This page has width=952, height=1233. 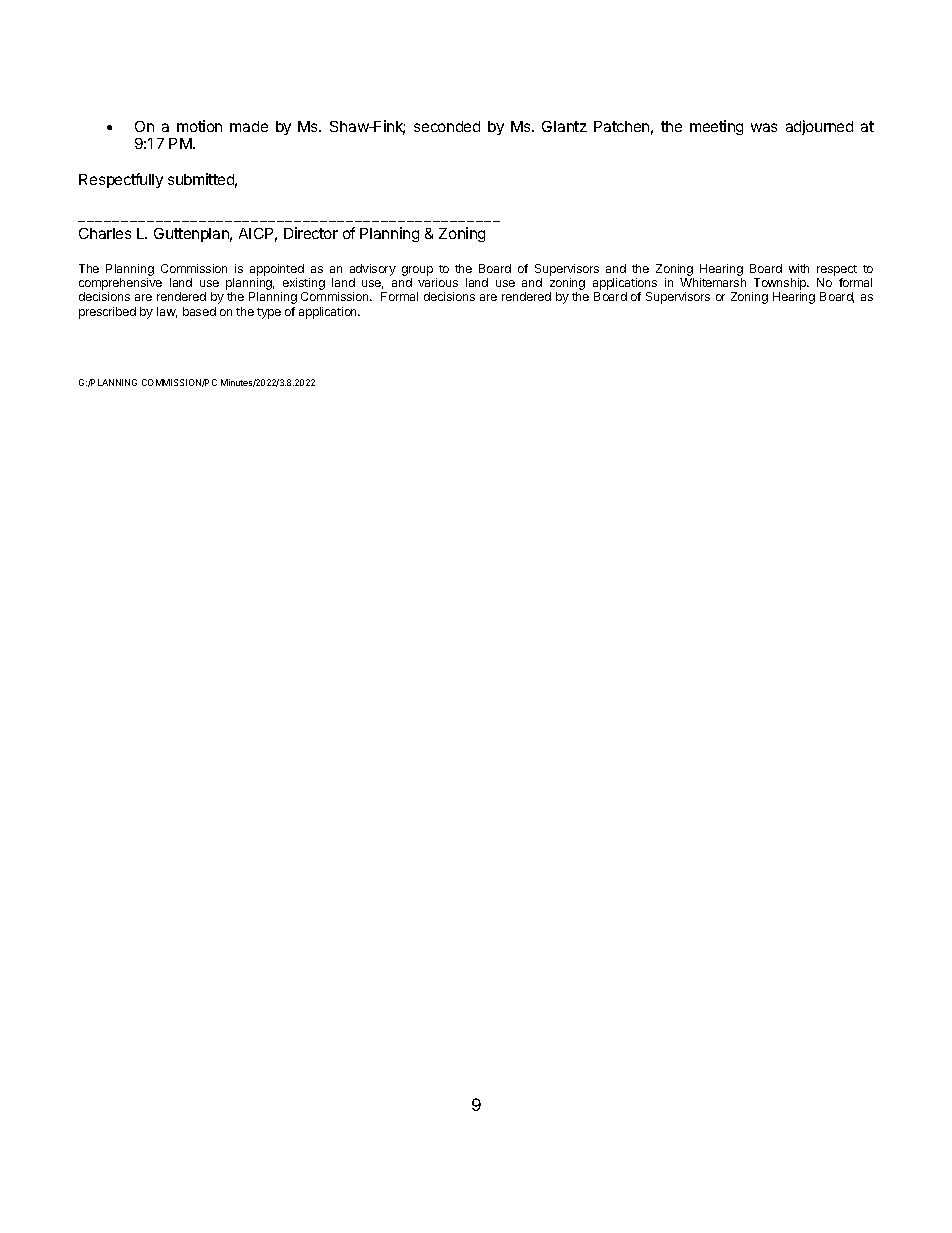 What do you see at coordinates (311, 233) in the page?
I see `Director` at bounding box center [311, 233].
